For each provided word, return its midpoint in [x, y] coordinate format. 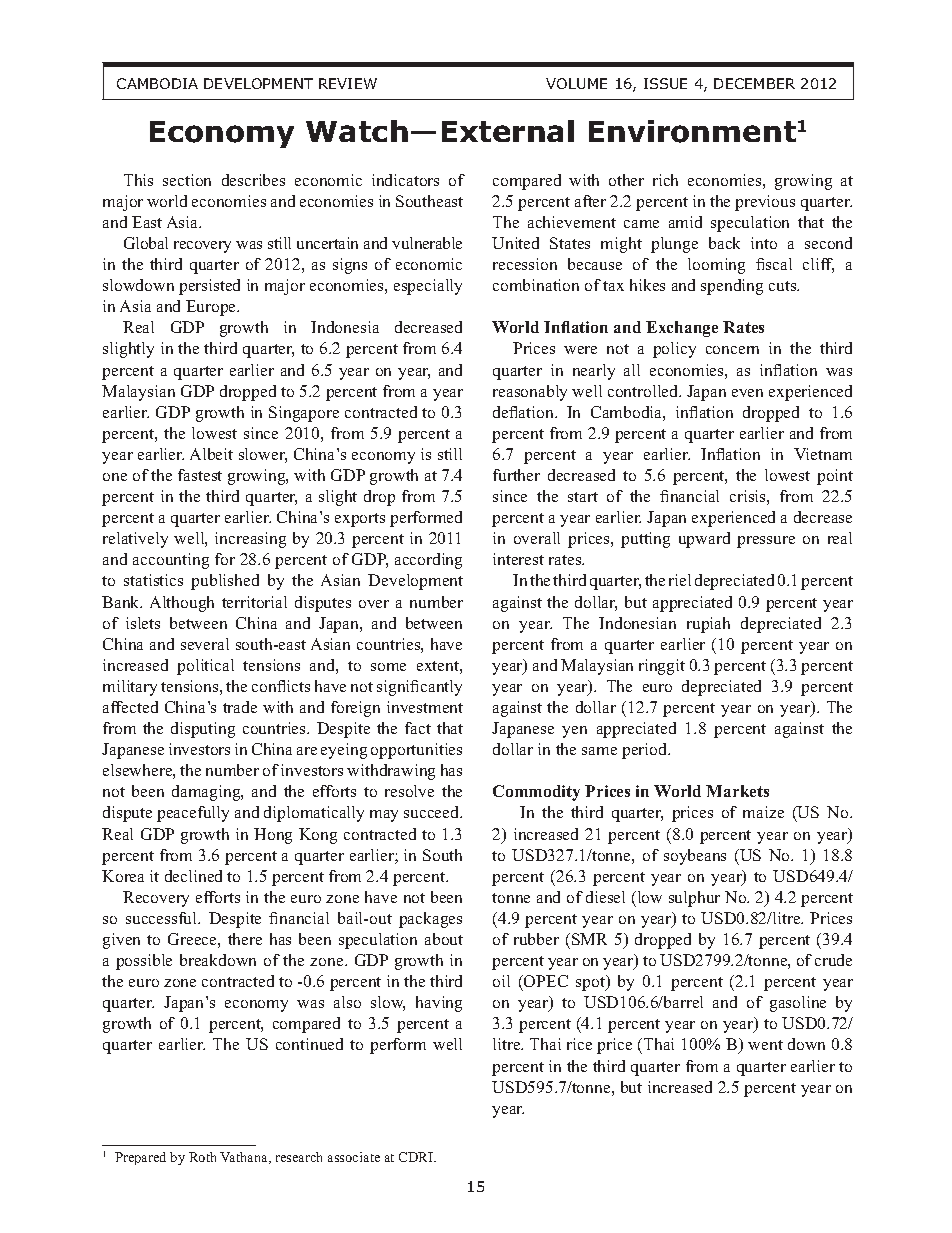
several [205, 644]
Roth [202, 1157]
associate [354, 1157]
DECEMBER [754, 83]
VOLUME [576, 83]
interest [518, 559]
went [765, 1045]
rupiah [708, 625]
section [187, 180]
